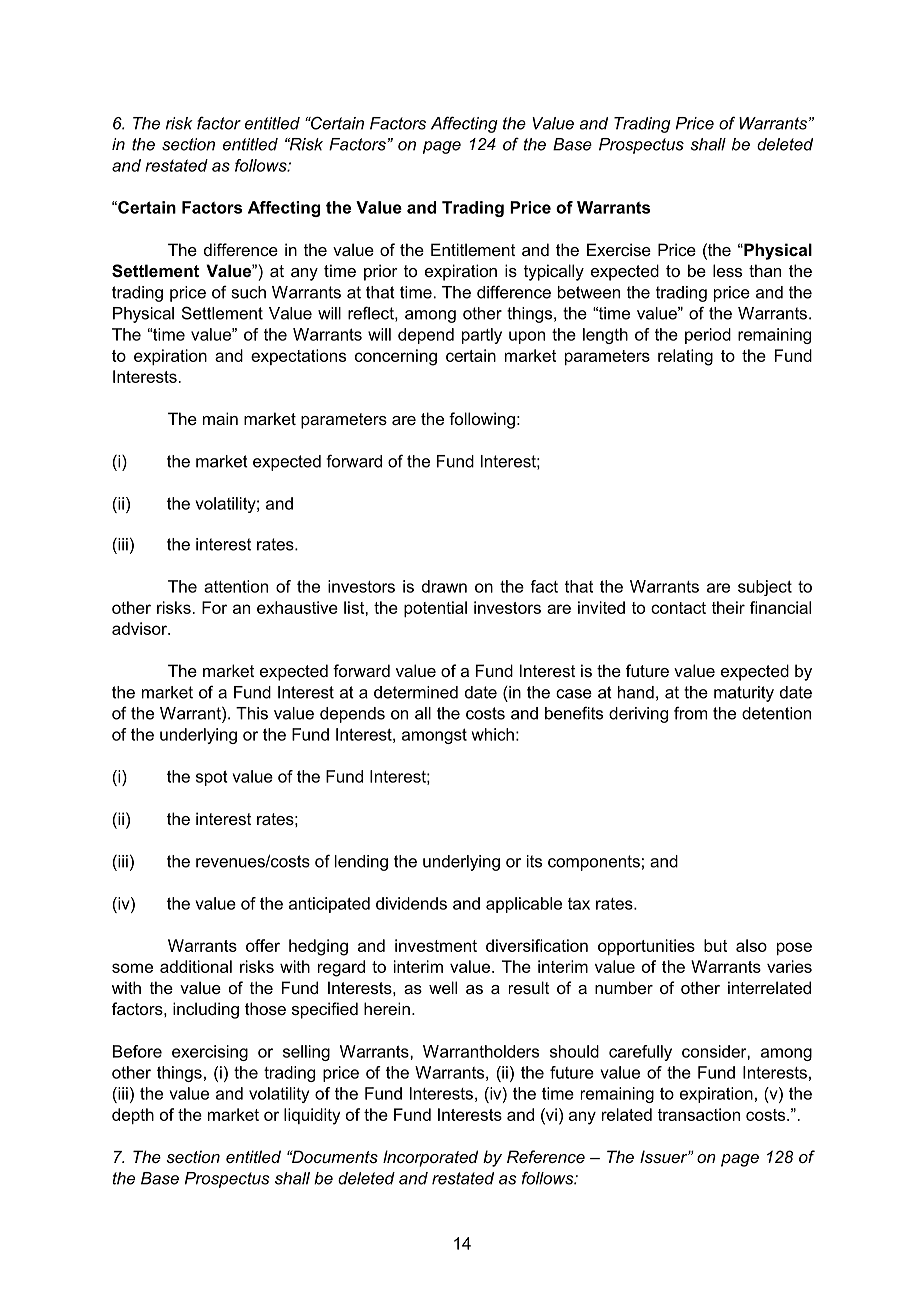 Image resolution: width=924 pixels, height=1308 pixels. I want to click on dividends, so click(411, 903).
